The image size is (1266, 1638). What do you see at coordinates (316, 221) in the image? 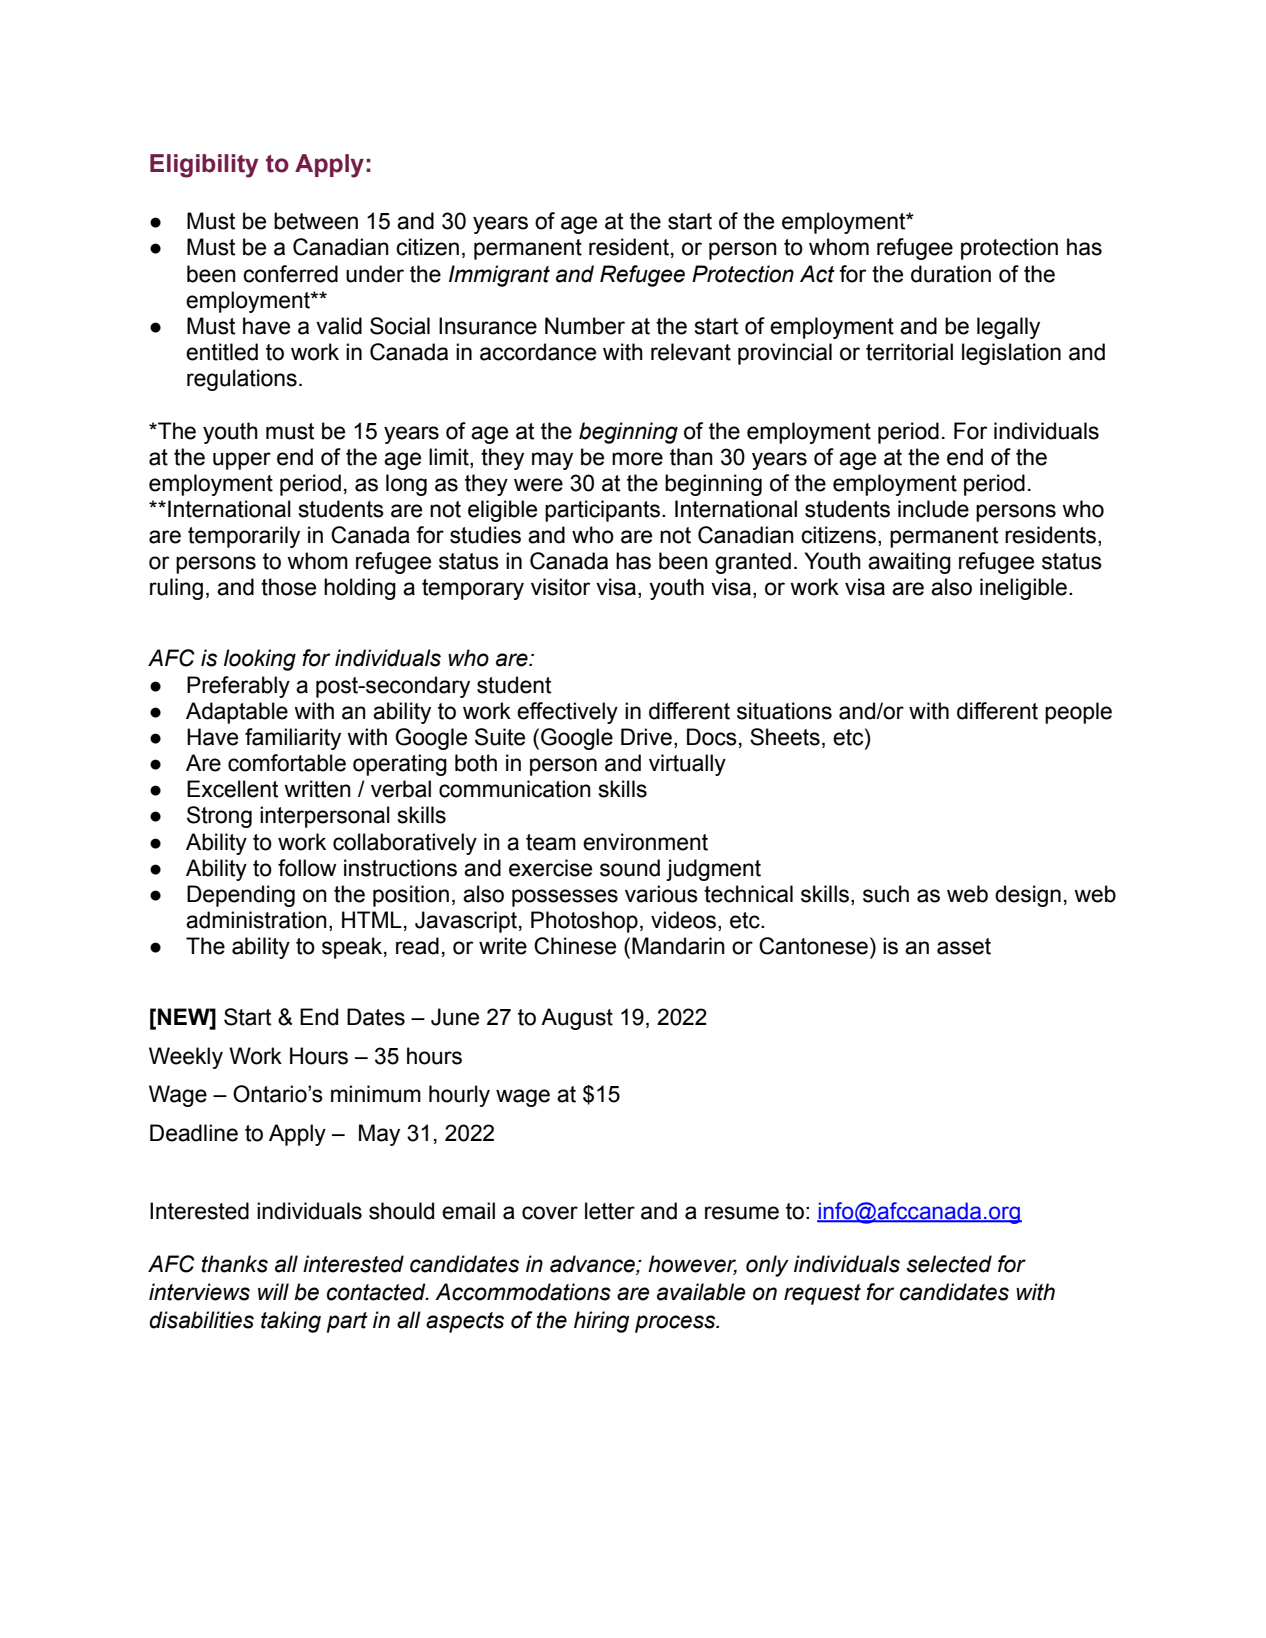
I see `between` at bounding box center [316, 221].
